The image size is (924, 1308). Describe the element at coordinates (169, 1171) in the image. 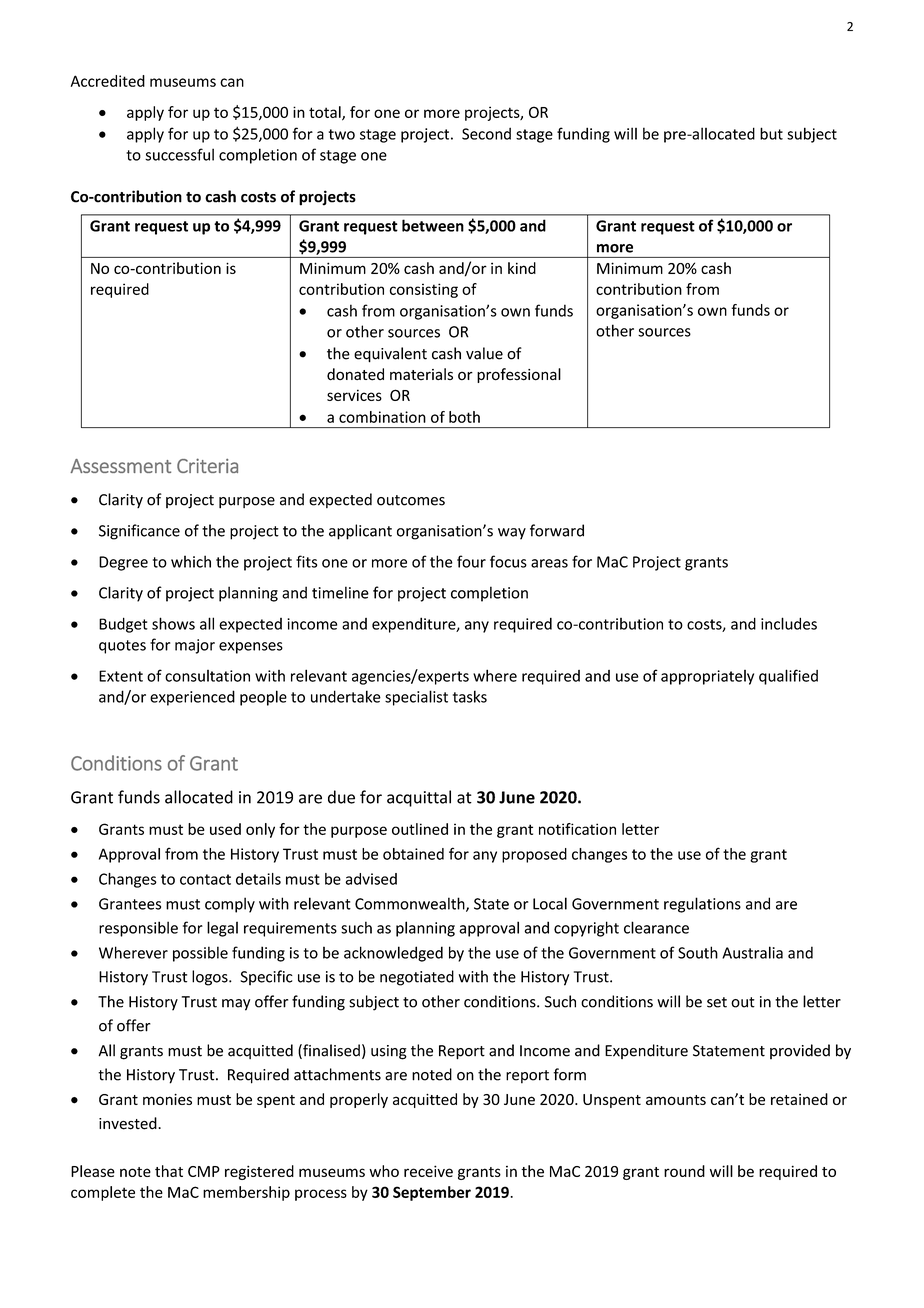

I see `that` at that location.
